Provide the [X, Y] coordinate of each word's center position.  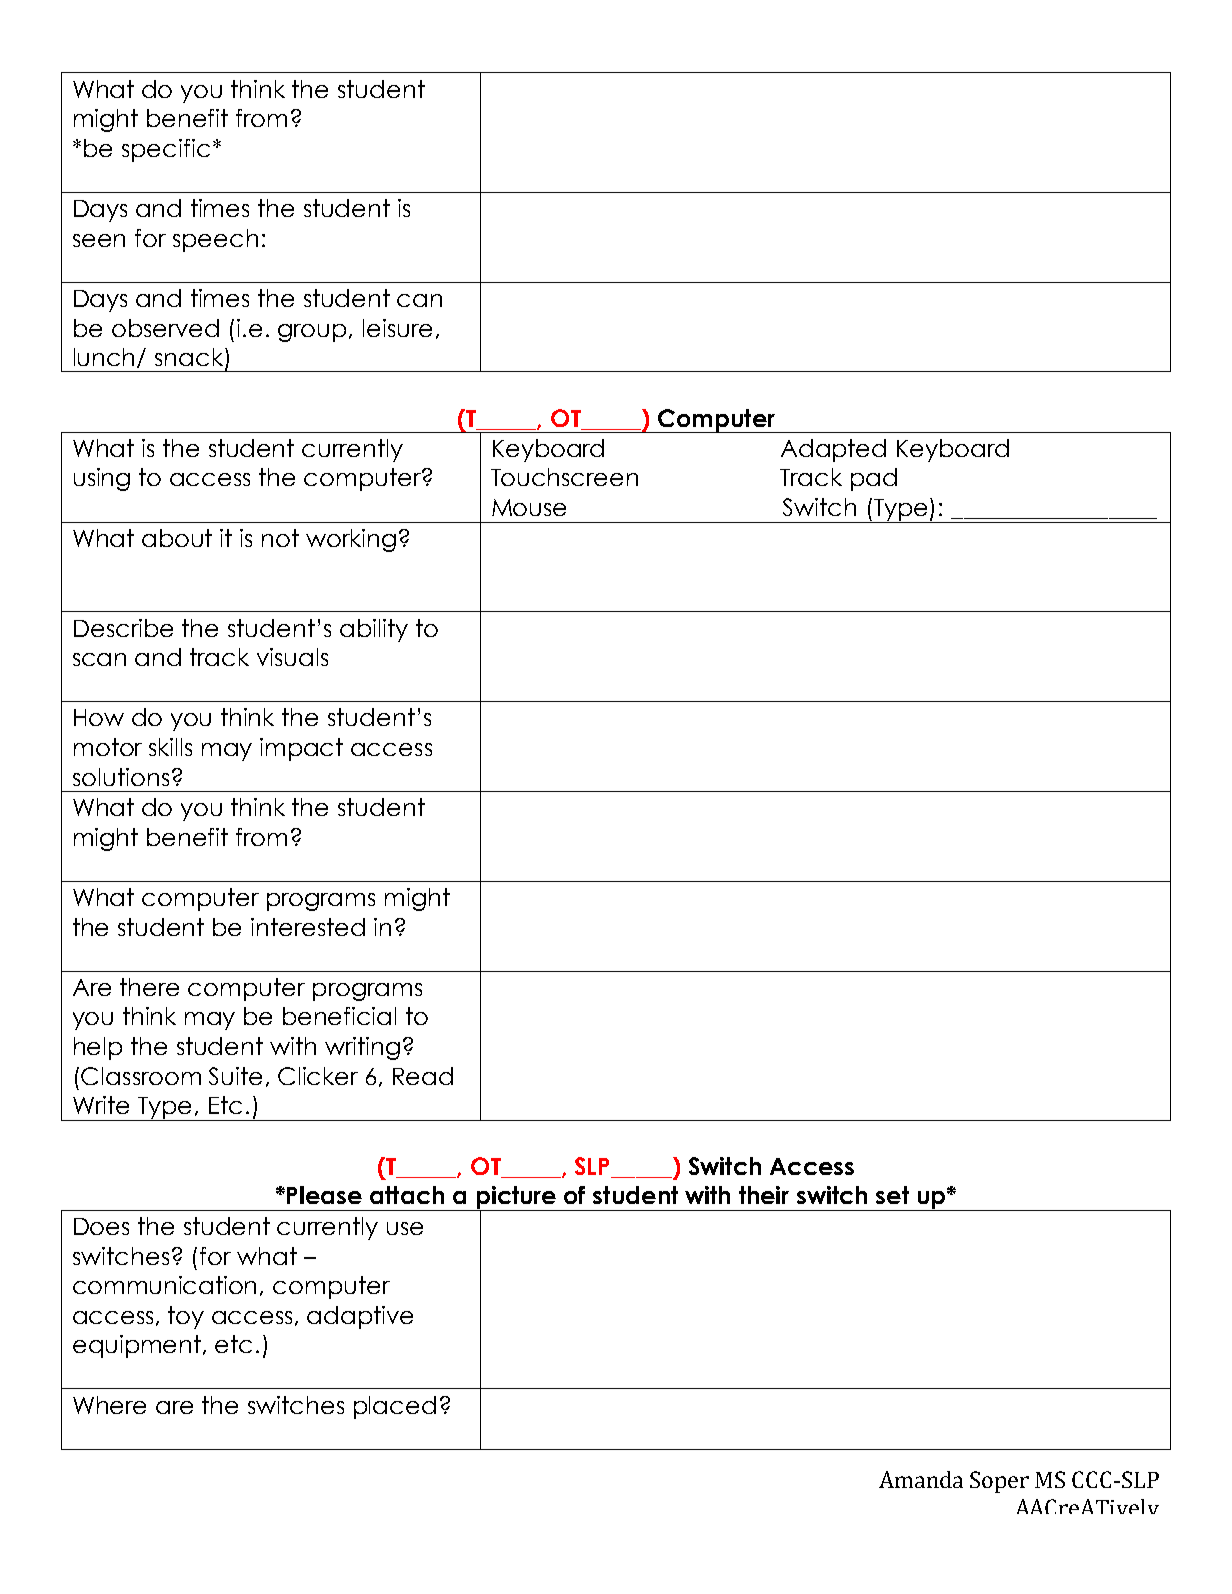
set [892, 1195]
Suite [235, 1076]
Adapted [833, 450]
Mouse [529, 507]
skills [170, 747]
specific [166, 150]
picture [516, 1198]
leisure [397, 328]
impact [301, 749]
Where [109, 1405]
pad [874, 479]
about [177, 538]
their [764, 1195]
